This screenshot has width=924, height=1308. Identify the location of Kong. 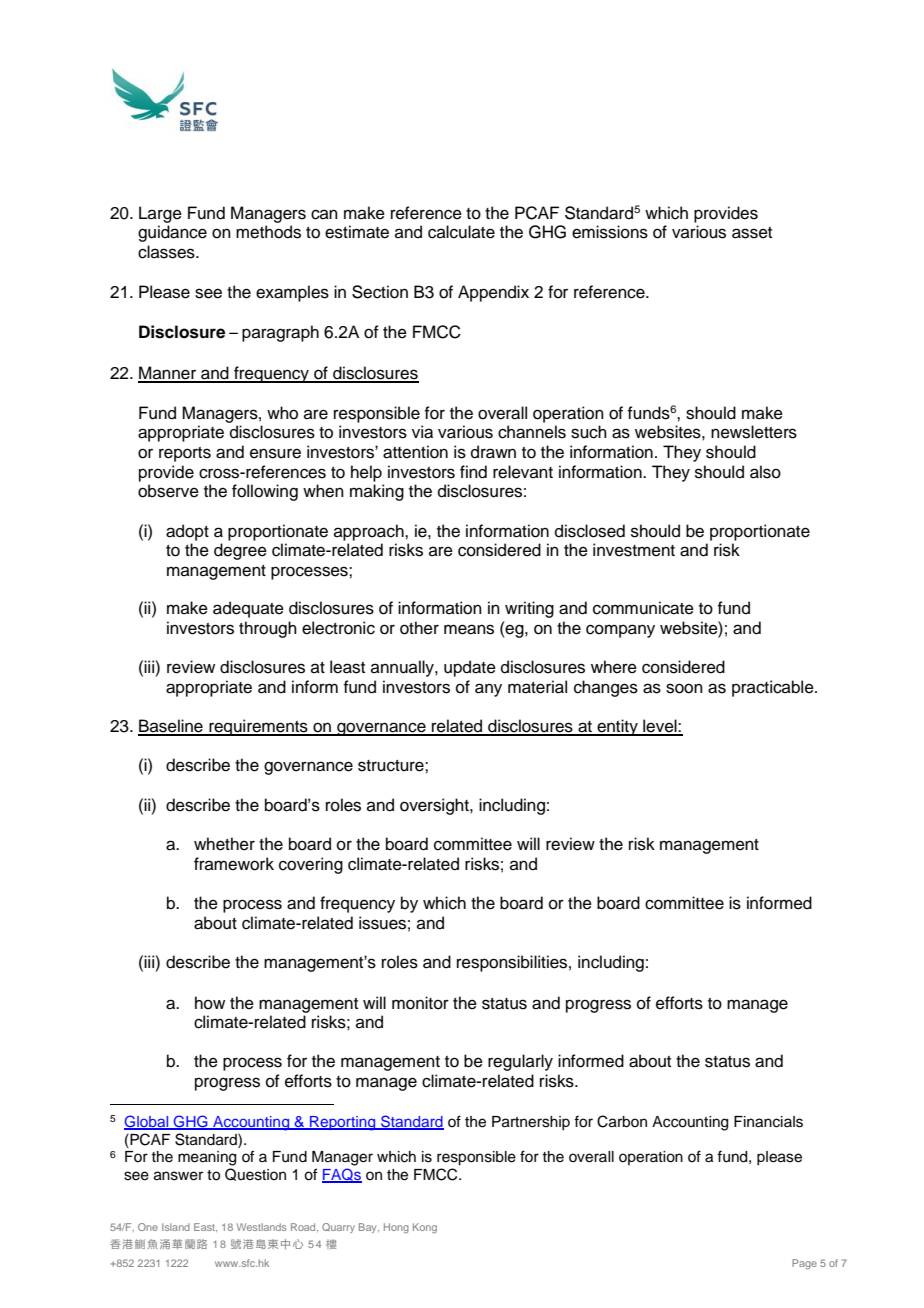
(425, 1228).
